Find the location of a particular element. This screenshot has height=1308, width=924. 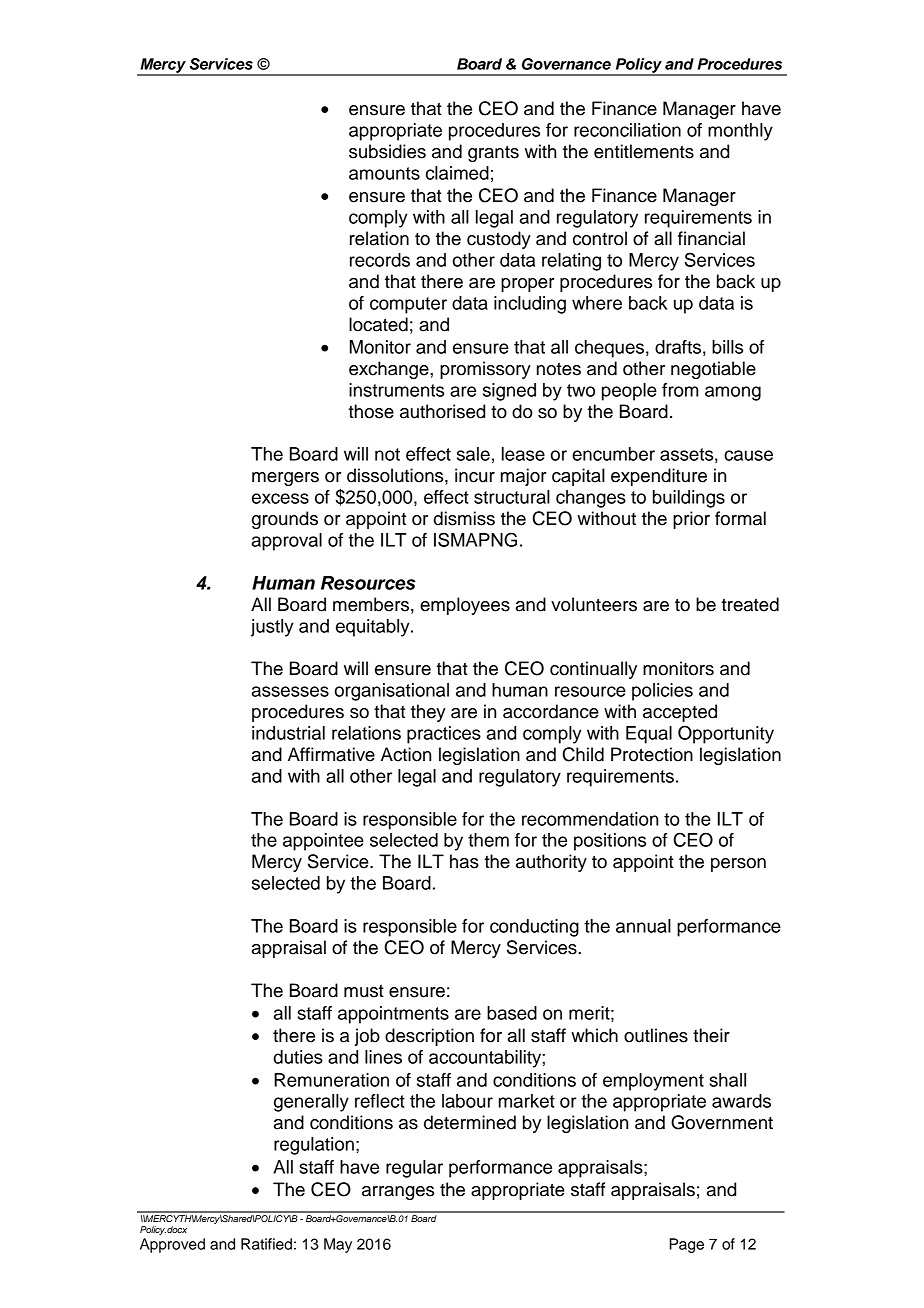

description is located at coordinates (429, 1037).
